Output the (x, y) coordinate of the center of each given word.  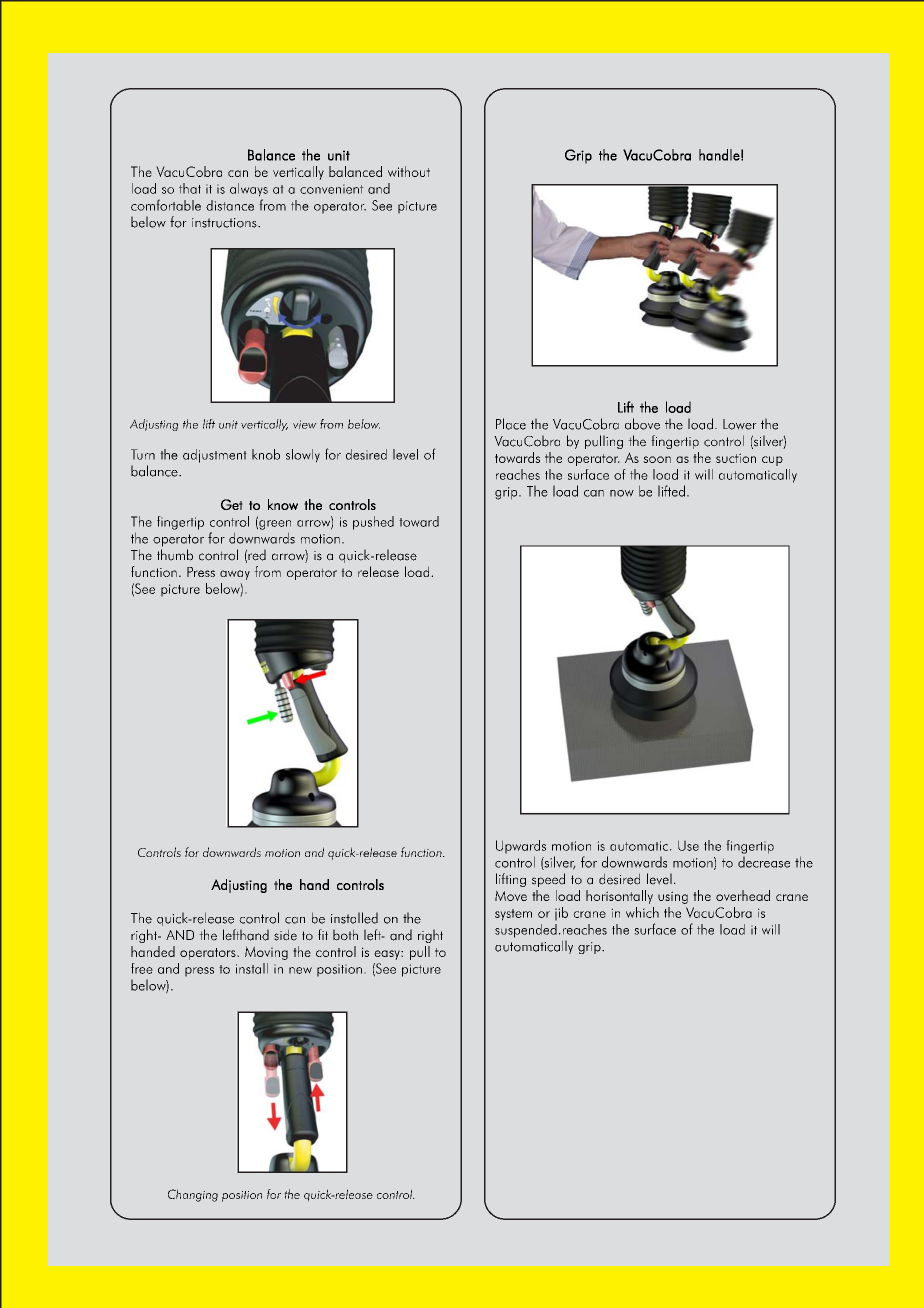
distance (230, 205)
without (409, 171)
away (235, 575)
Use (688, 845)
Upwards (521, 847)
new (300, 970)
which (642, 912)
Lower (740, 424)
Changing (193, 1195)
